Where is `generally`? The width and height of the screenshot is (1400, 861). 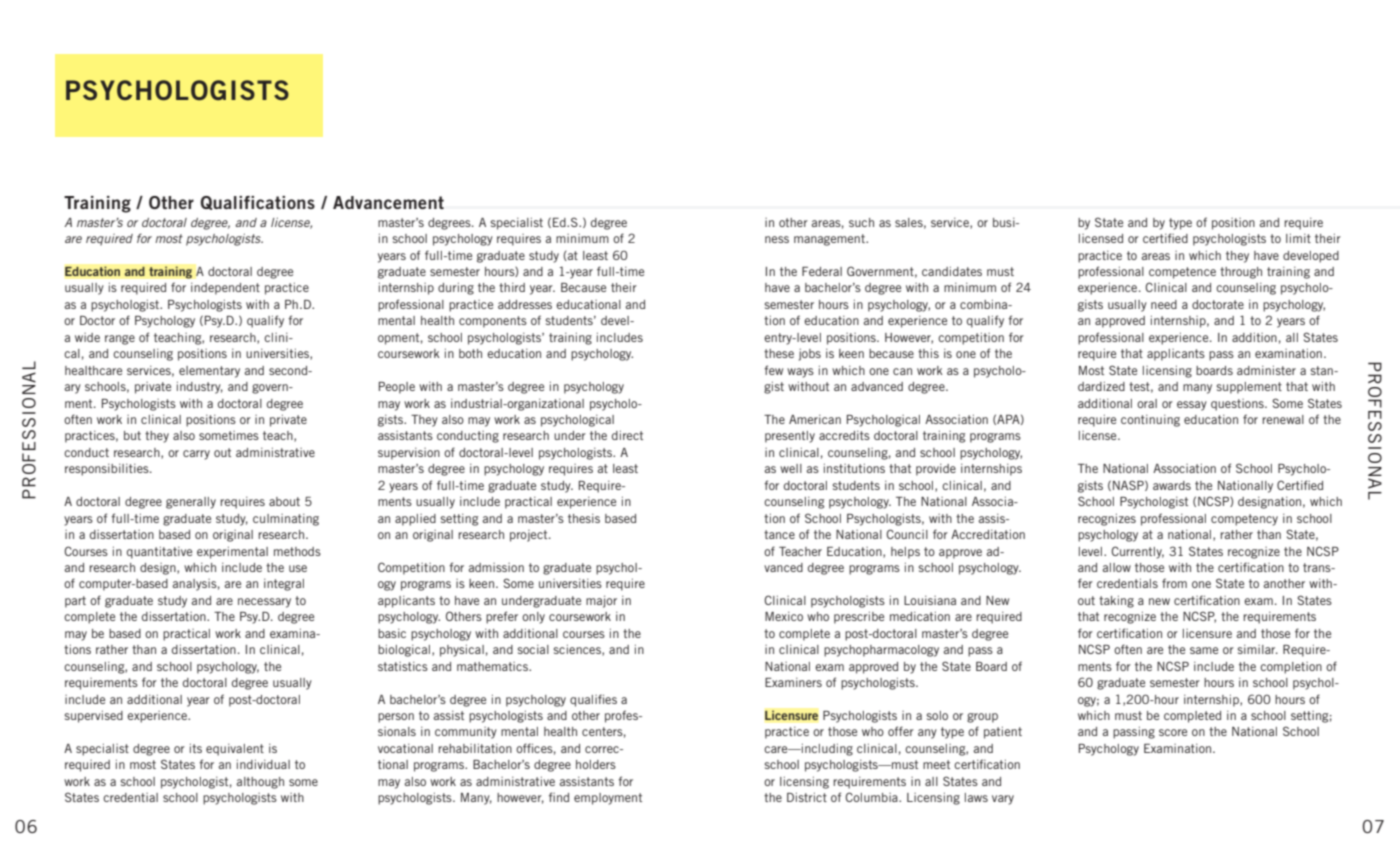 generally is located at coordinates (191, 503).
